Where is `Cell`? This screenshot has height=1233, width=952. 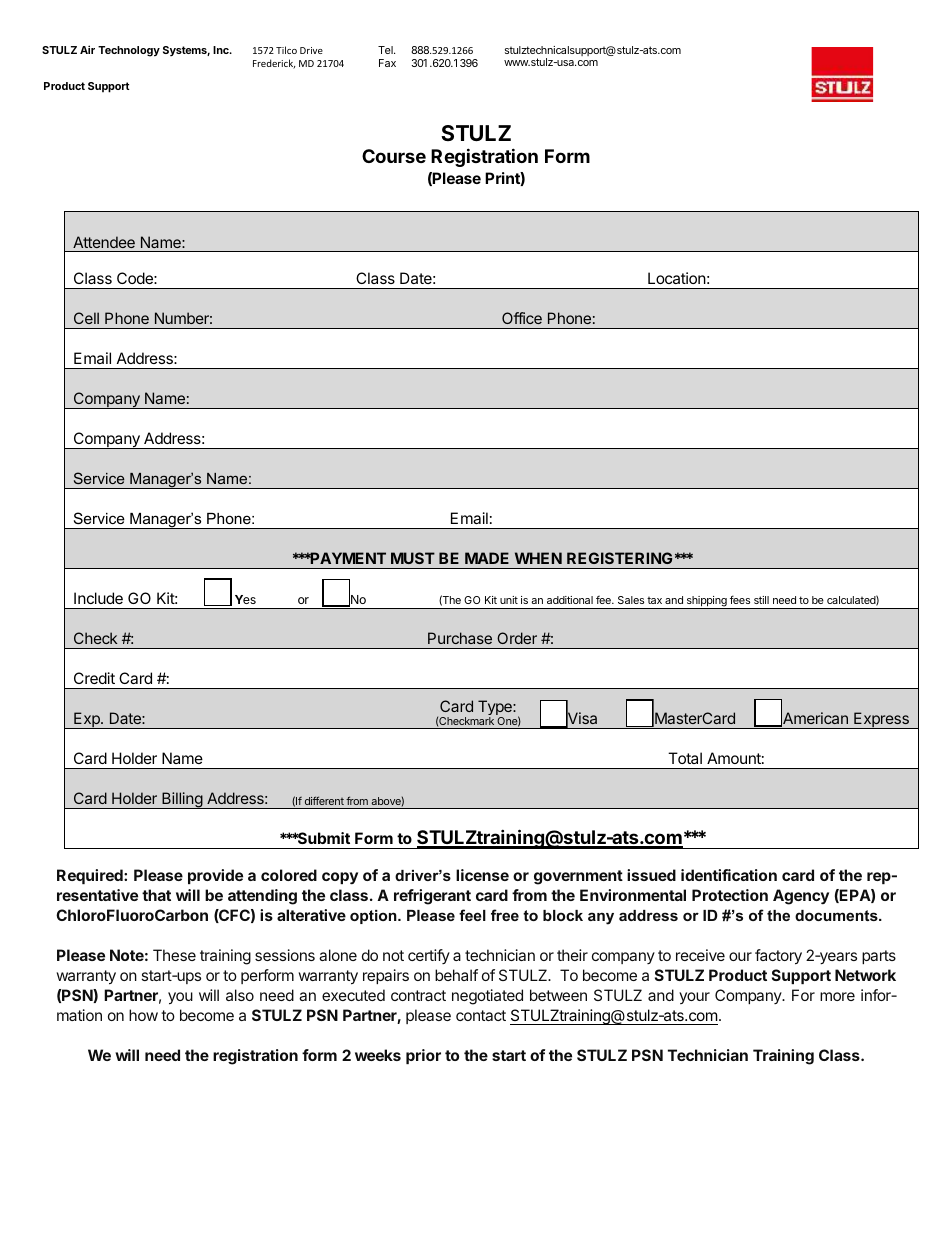
Cell is located at coordinates (86, 318).
